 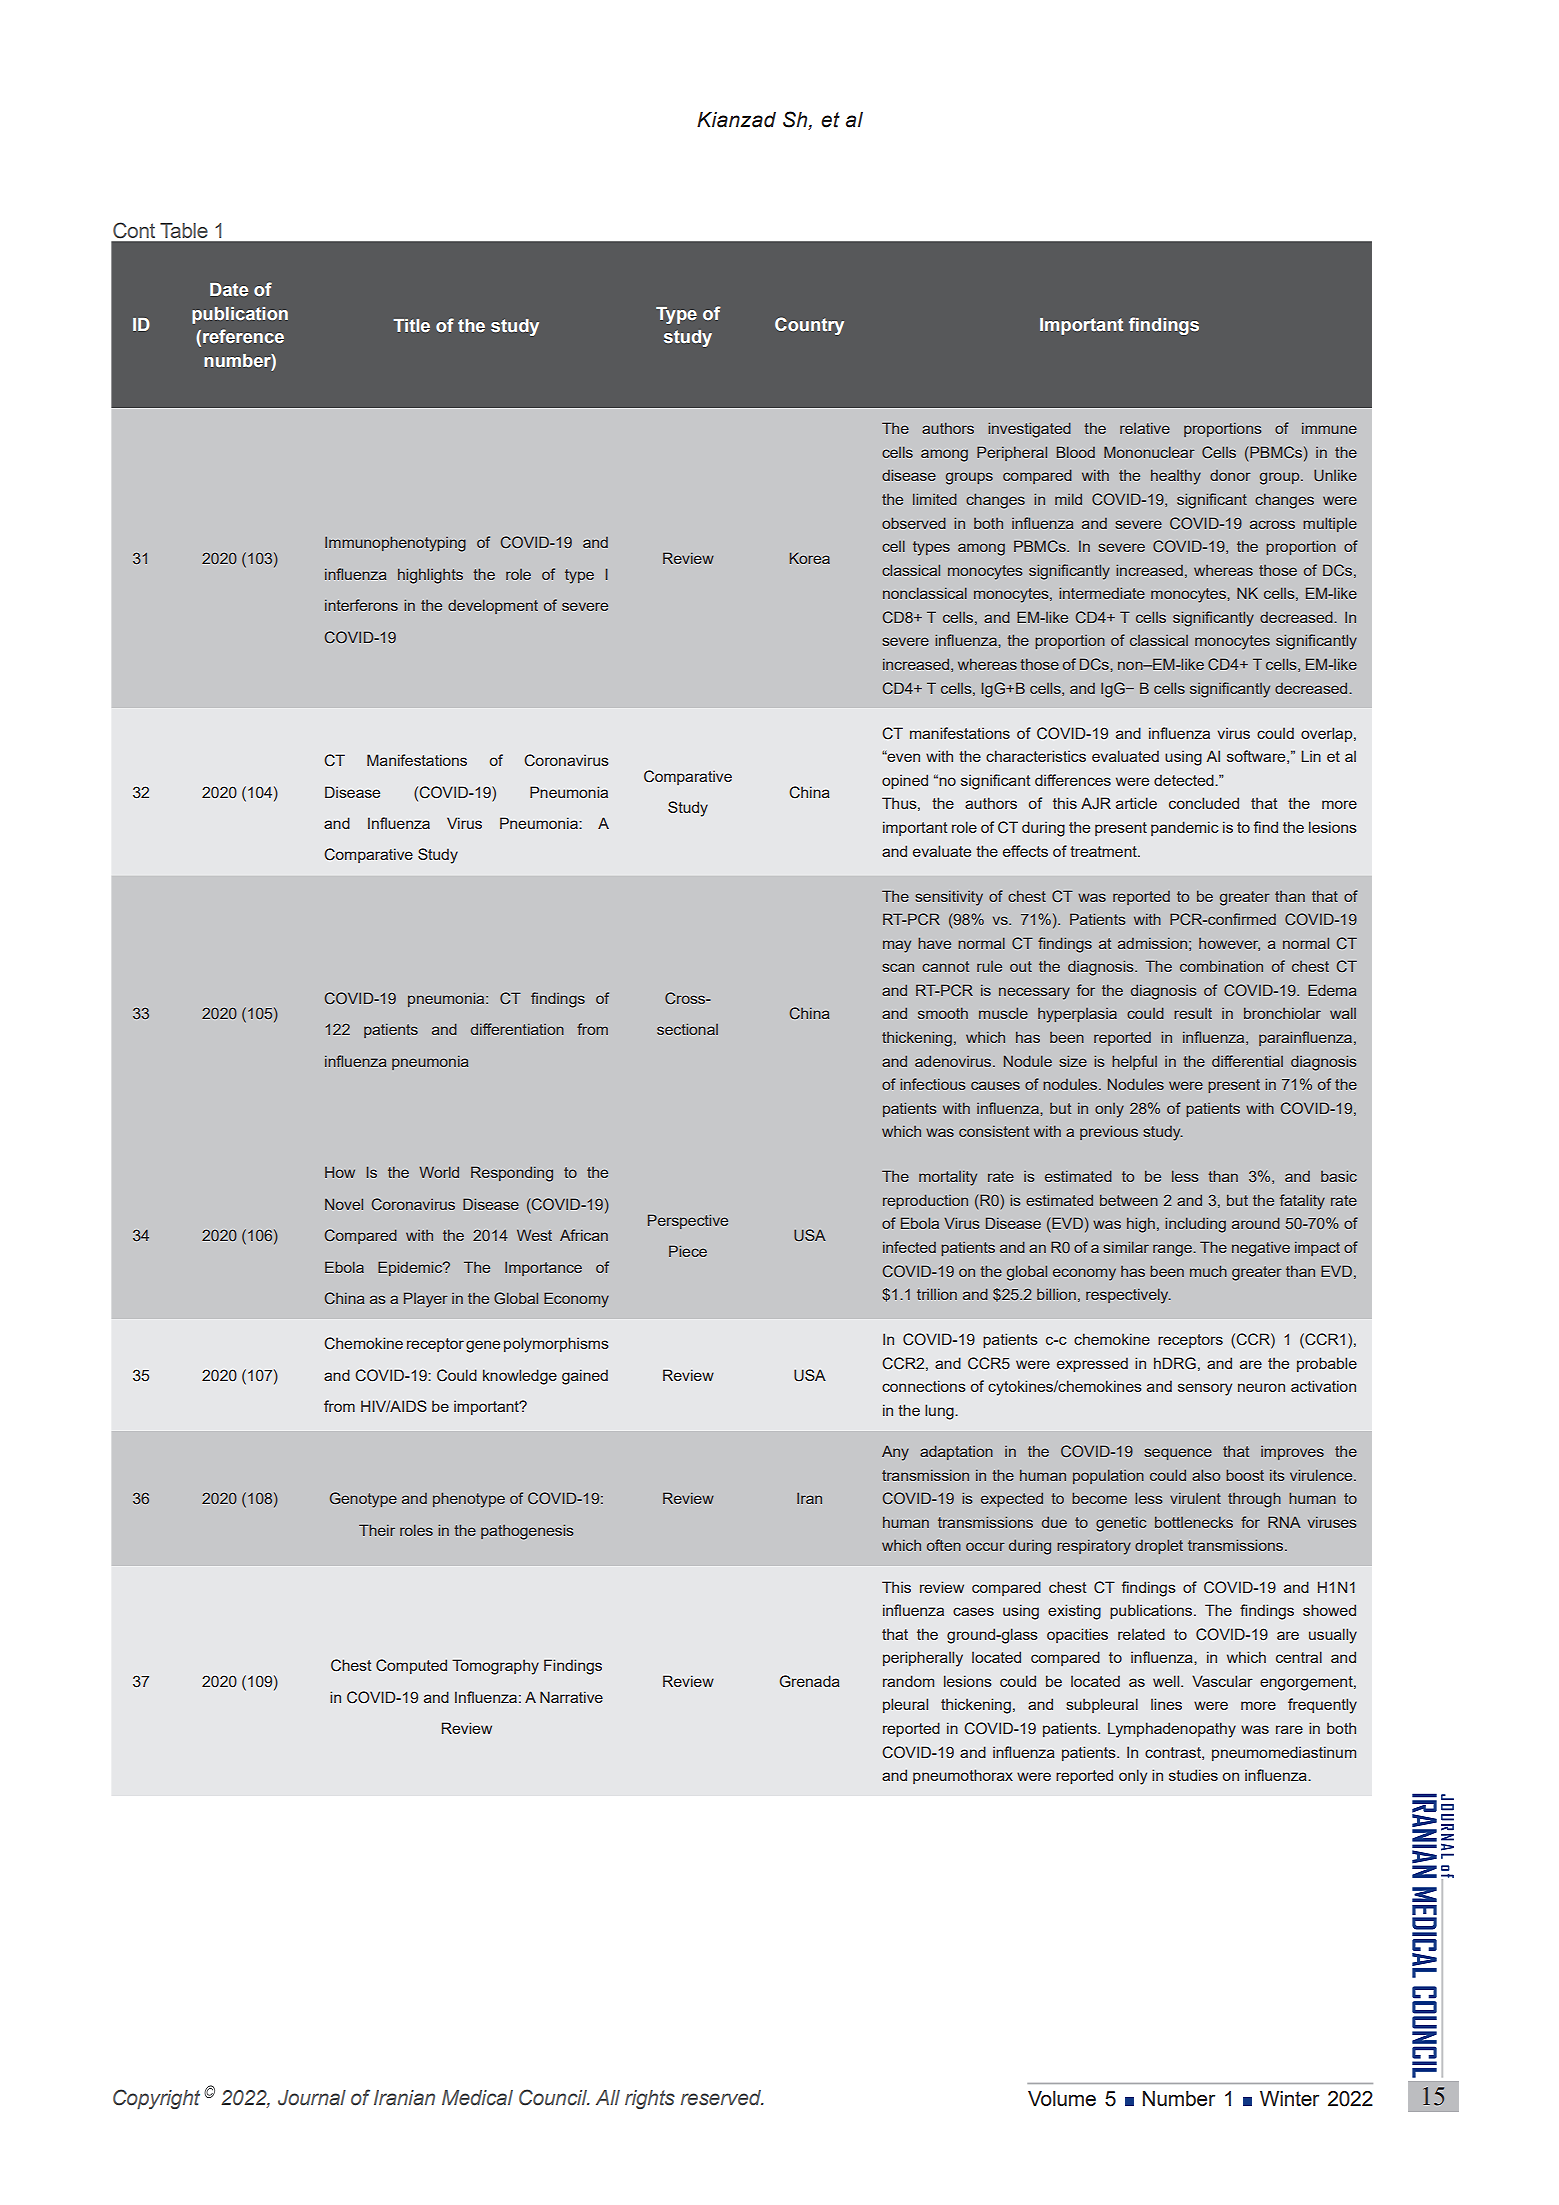 I want to click on reference, so click(x=243, y=336).
